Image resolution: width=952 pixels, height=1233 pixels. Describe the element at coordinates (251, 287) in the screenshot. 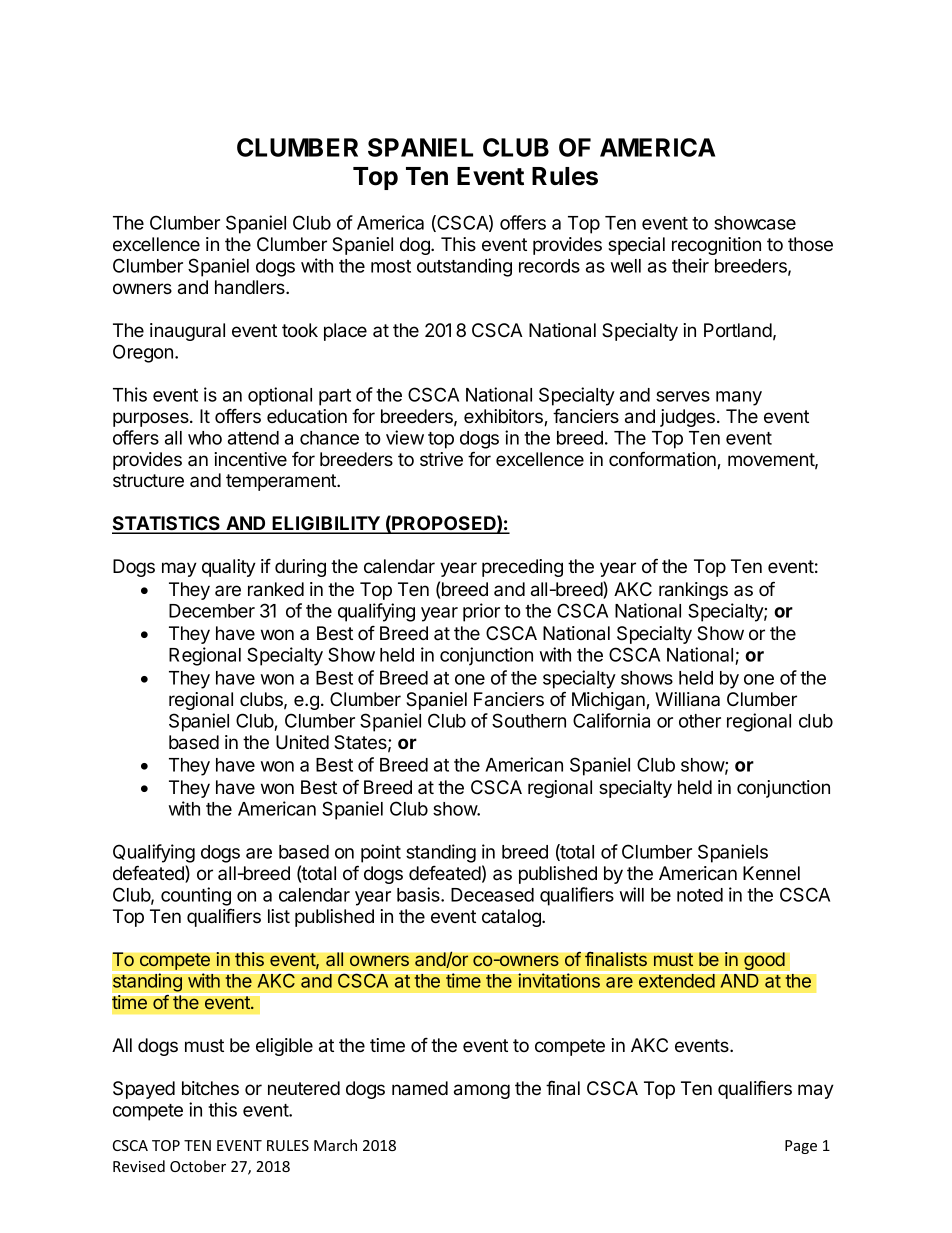

I see `handlers` at that location.
